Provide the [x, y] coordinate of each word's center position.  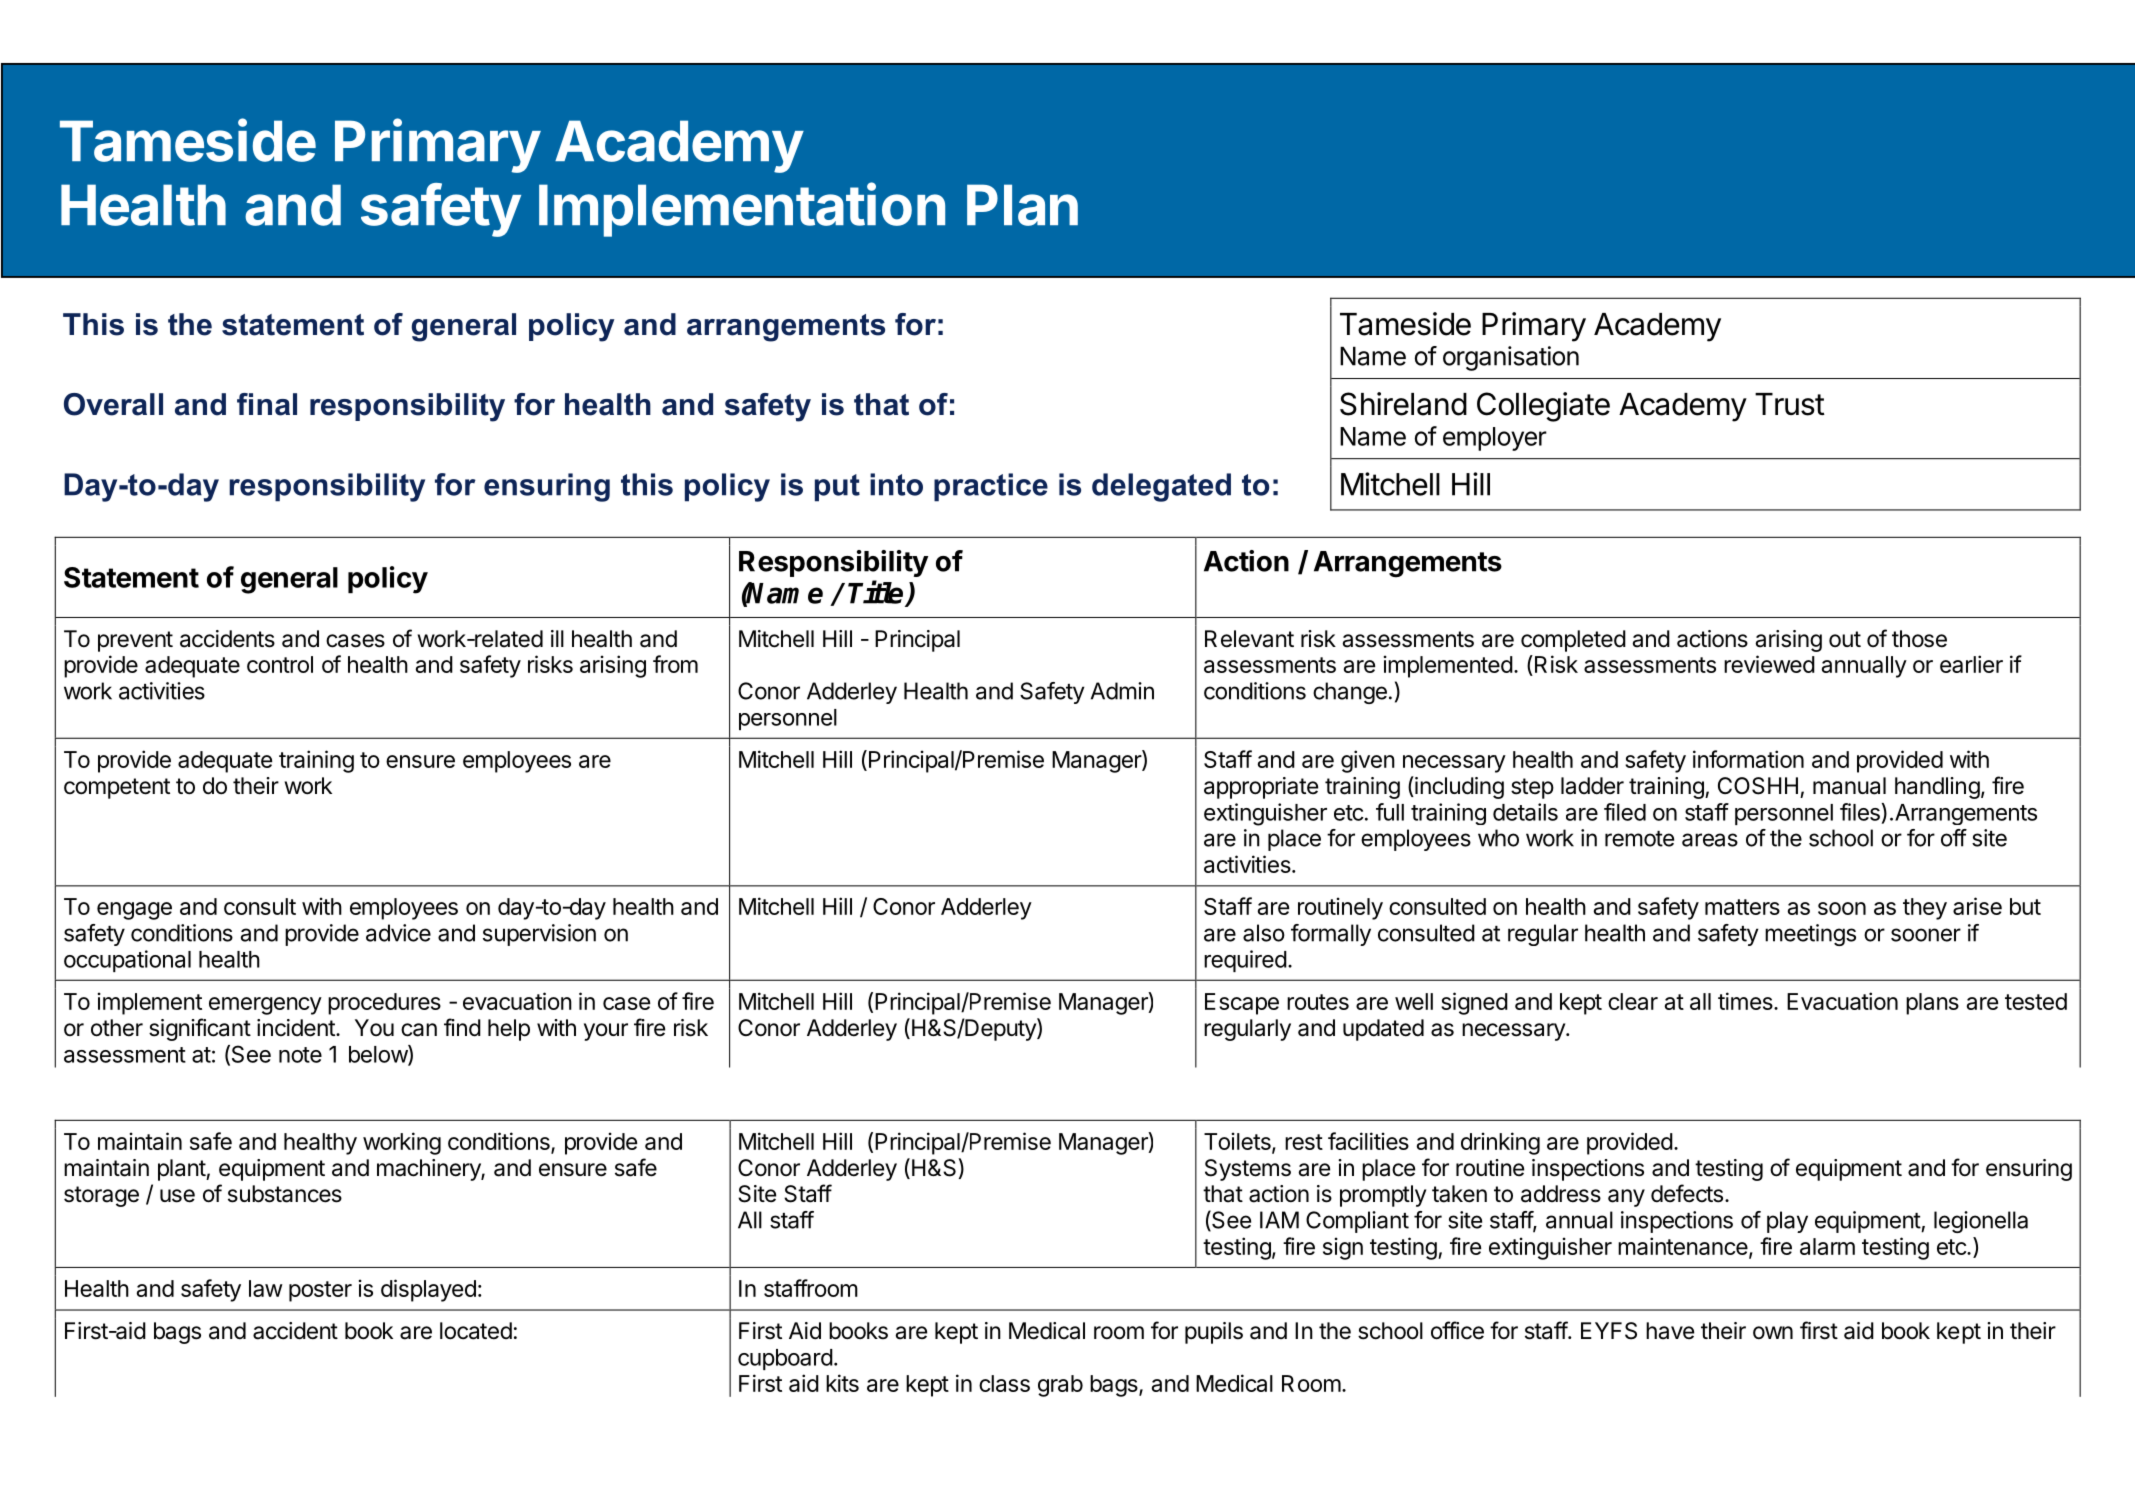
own [1773, 1333]
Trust [1790, 404]
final [267, 404]
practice [991, 487]
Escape [1242, 1004]
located [476, 1331]
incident [296, 1028]
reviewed [1769, 664]
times [1746, 1001]
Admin [1122, 691]
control [280, 664]
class [1004, 1383]
